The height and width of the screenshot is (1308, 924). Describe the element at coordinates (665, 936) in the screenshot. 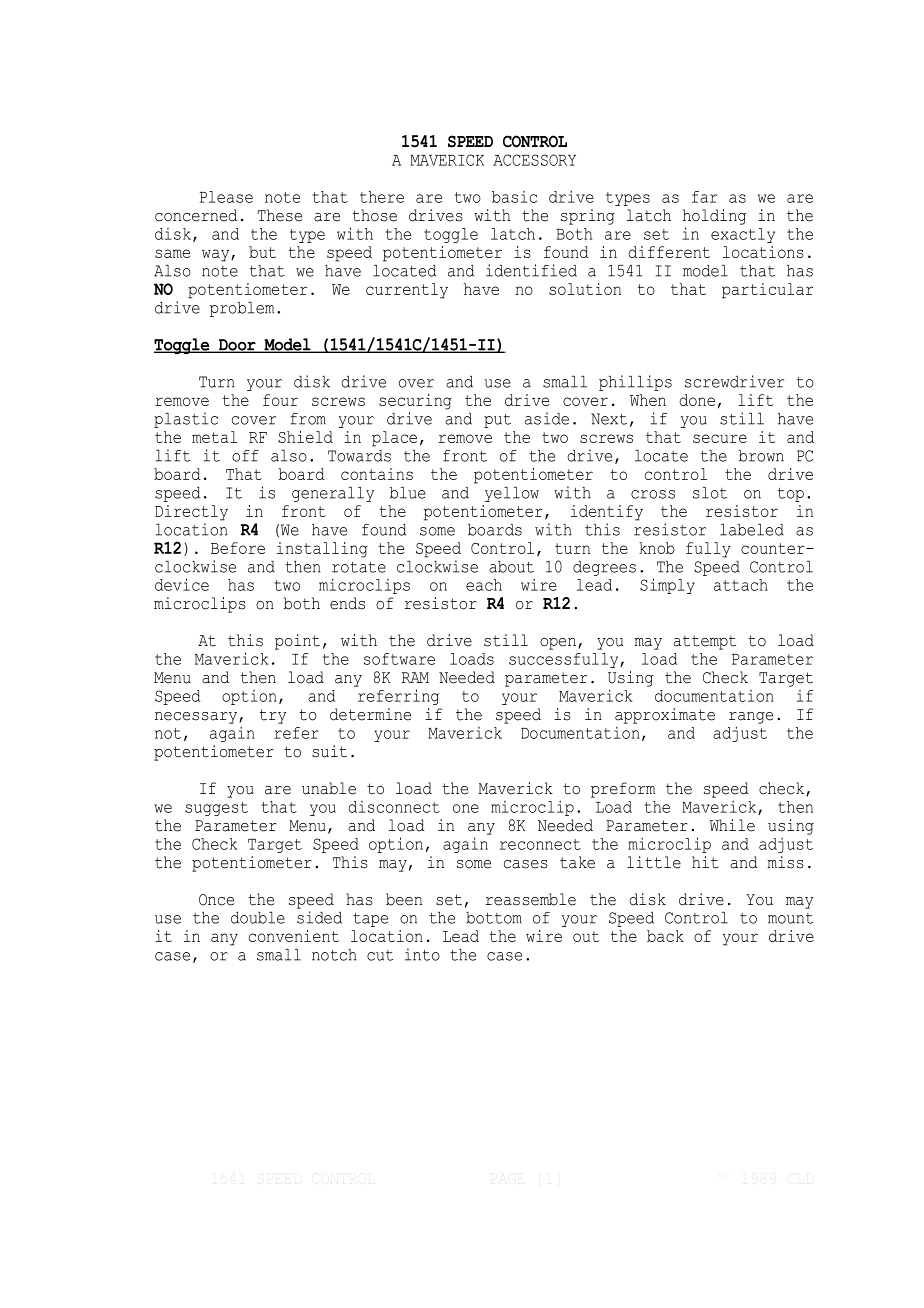

I see `back` at that location.
